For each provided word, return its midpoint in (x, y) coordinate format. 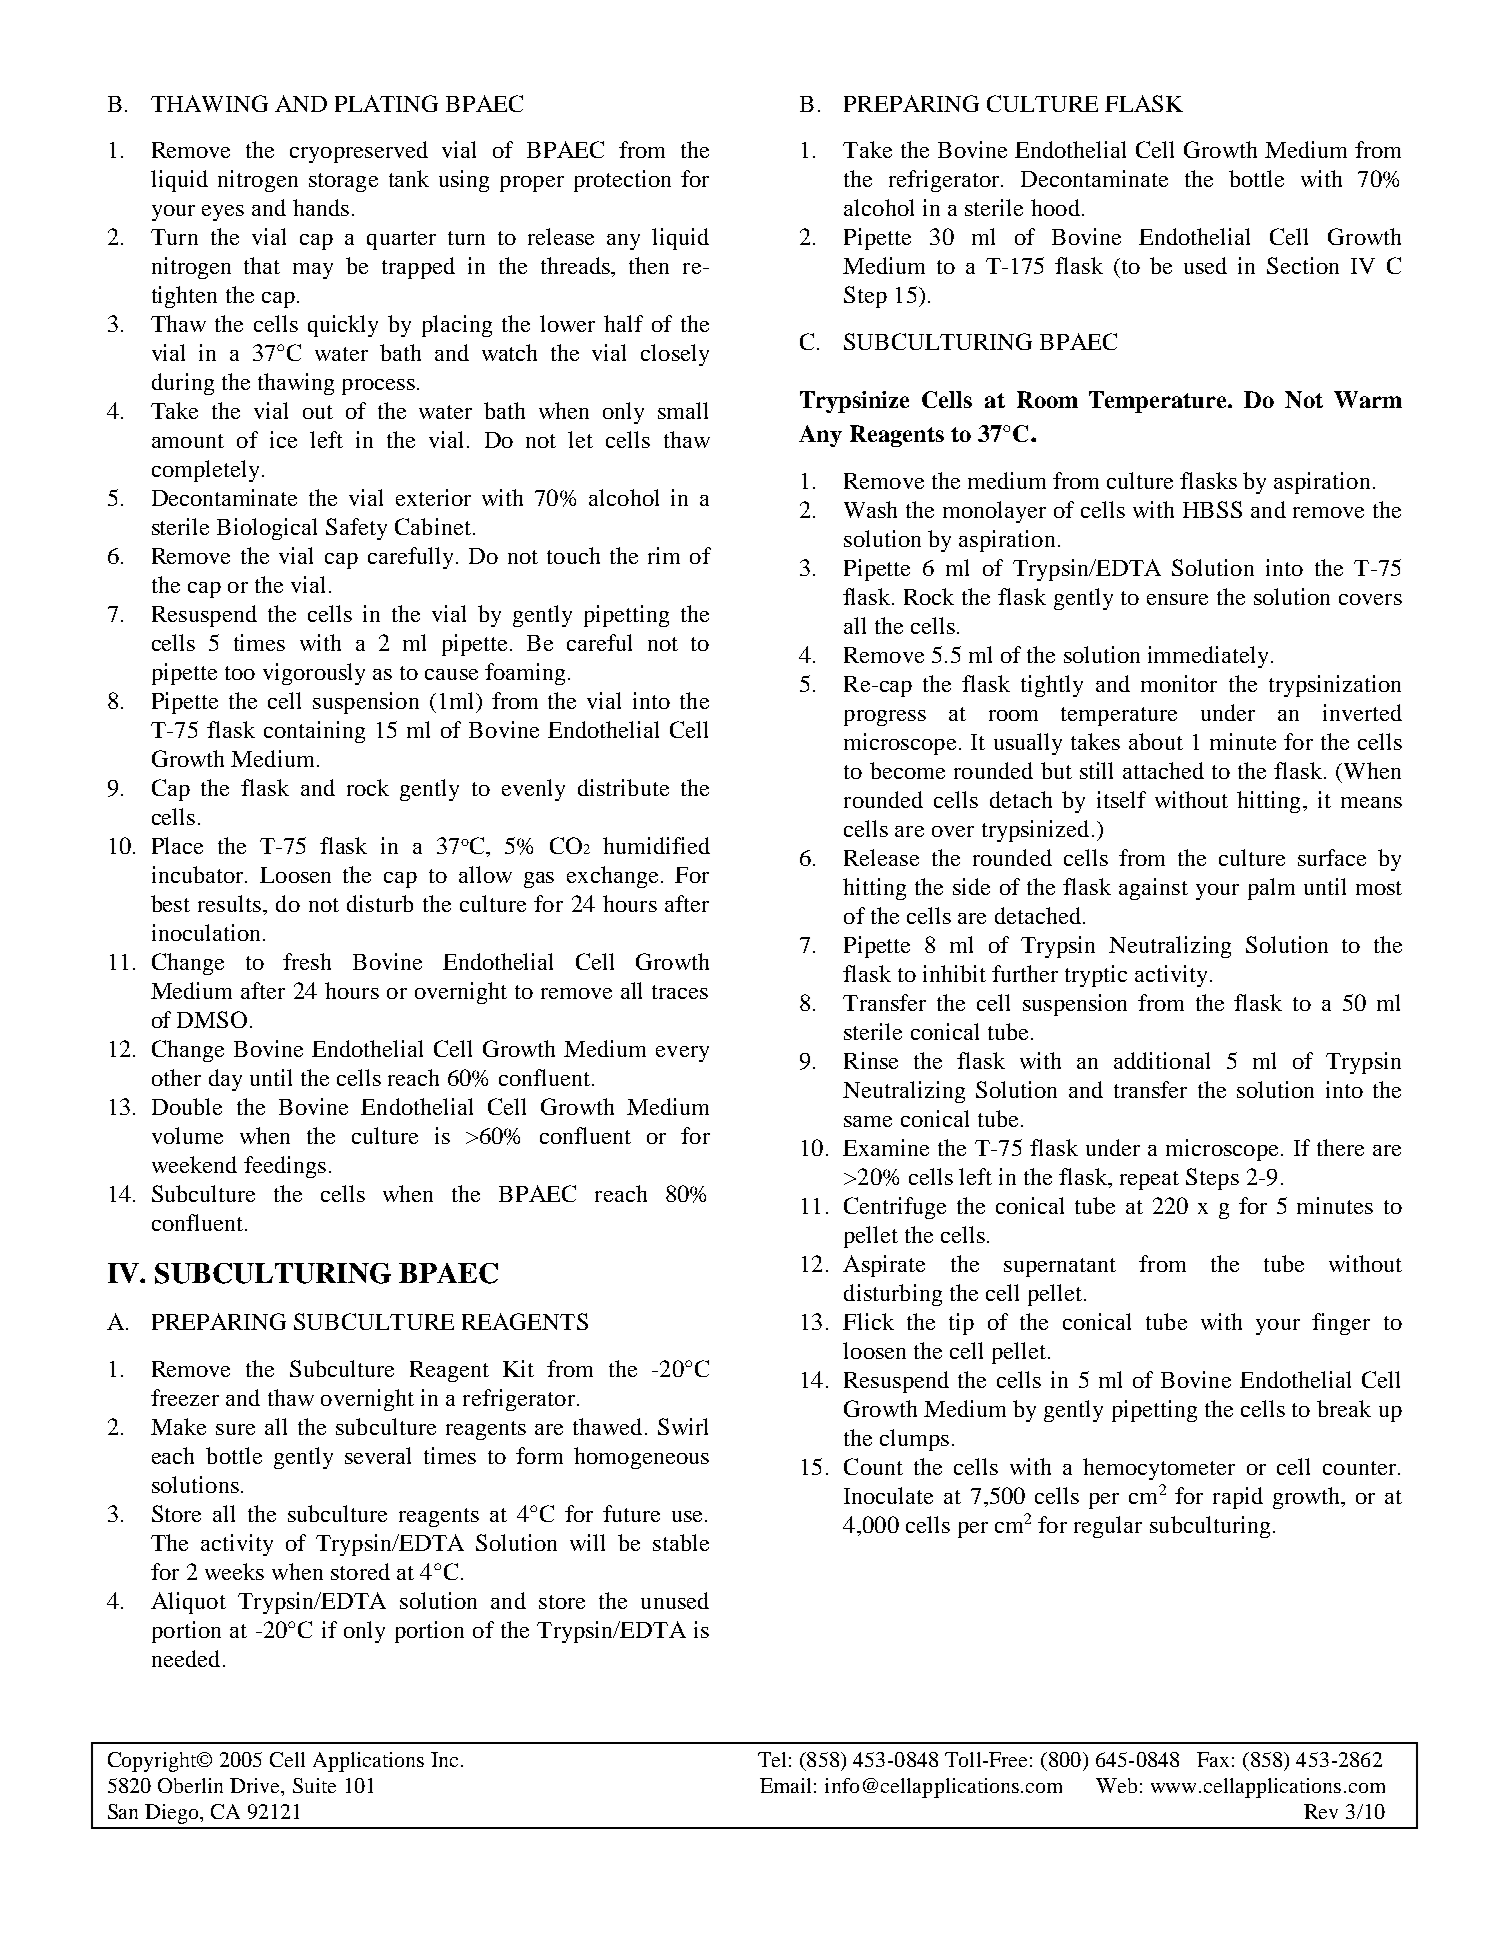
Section (1303, 265)
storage (343, 182)
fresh (307, 961)
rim (664, 555)
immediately (1210, 657)
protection (622, 181)
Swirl (683, 1426)
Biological (267, 529)
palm (1271, 889)
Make (178, 1426)
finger (1341, 1324)
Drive (256, 1787)
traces (680, 992)
